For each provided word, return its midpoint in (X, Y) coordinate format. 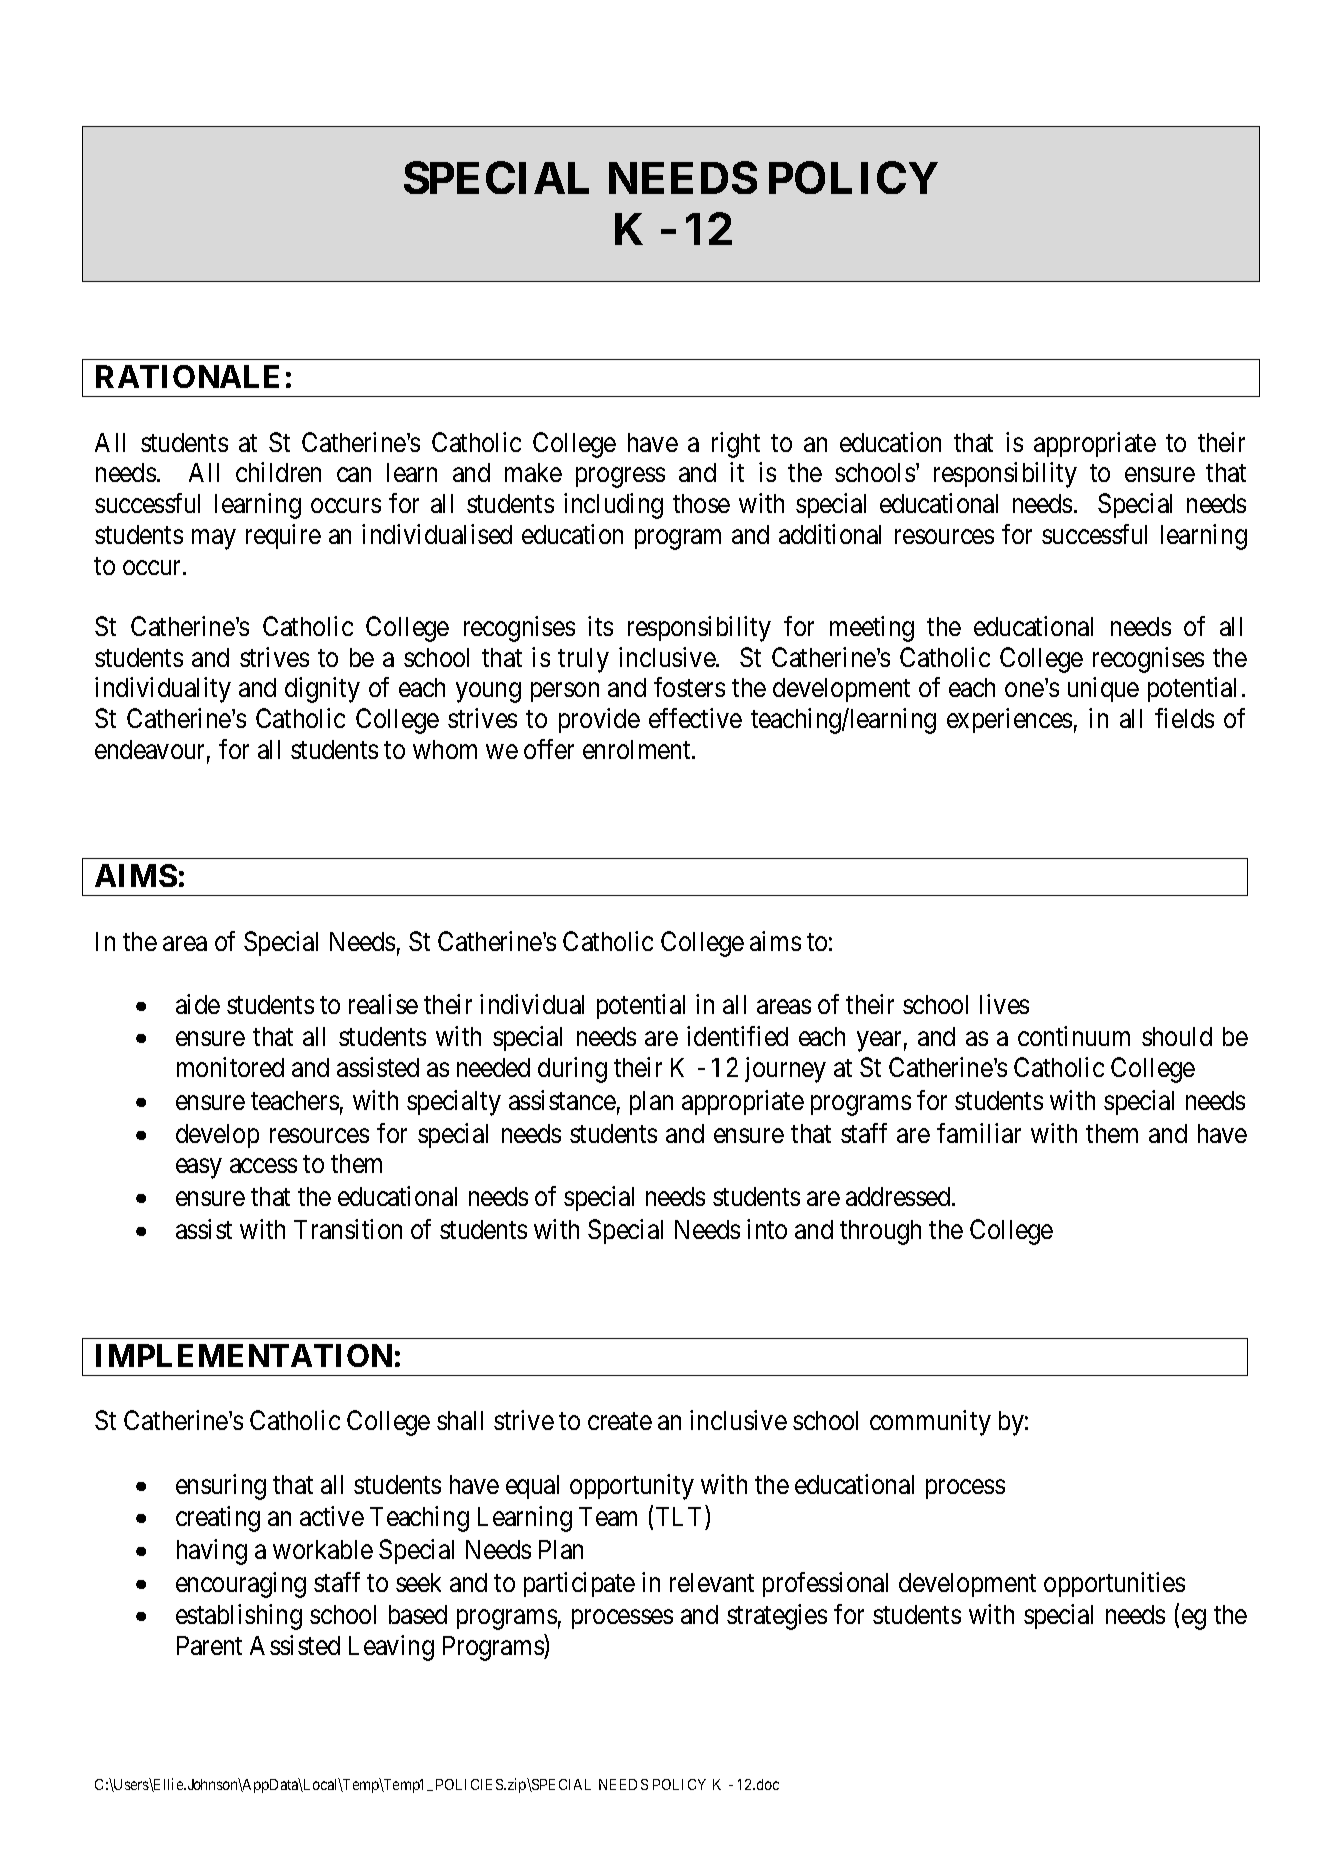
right (736, 445)
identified (737, 1036)
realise (383, 1004)
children (278, 472)
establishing (239, 1617)
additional (830, 534)
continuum (1074, 1036)
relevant (712, 1582)
